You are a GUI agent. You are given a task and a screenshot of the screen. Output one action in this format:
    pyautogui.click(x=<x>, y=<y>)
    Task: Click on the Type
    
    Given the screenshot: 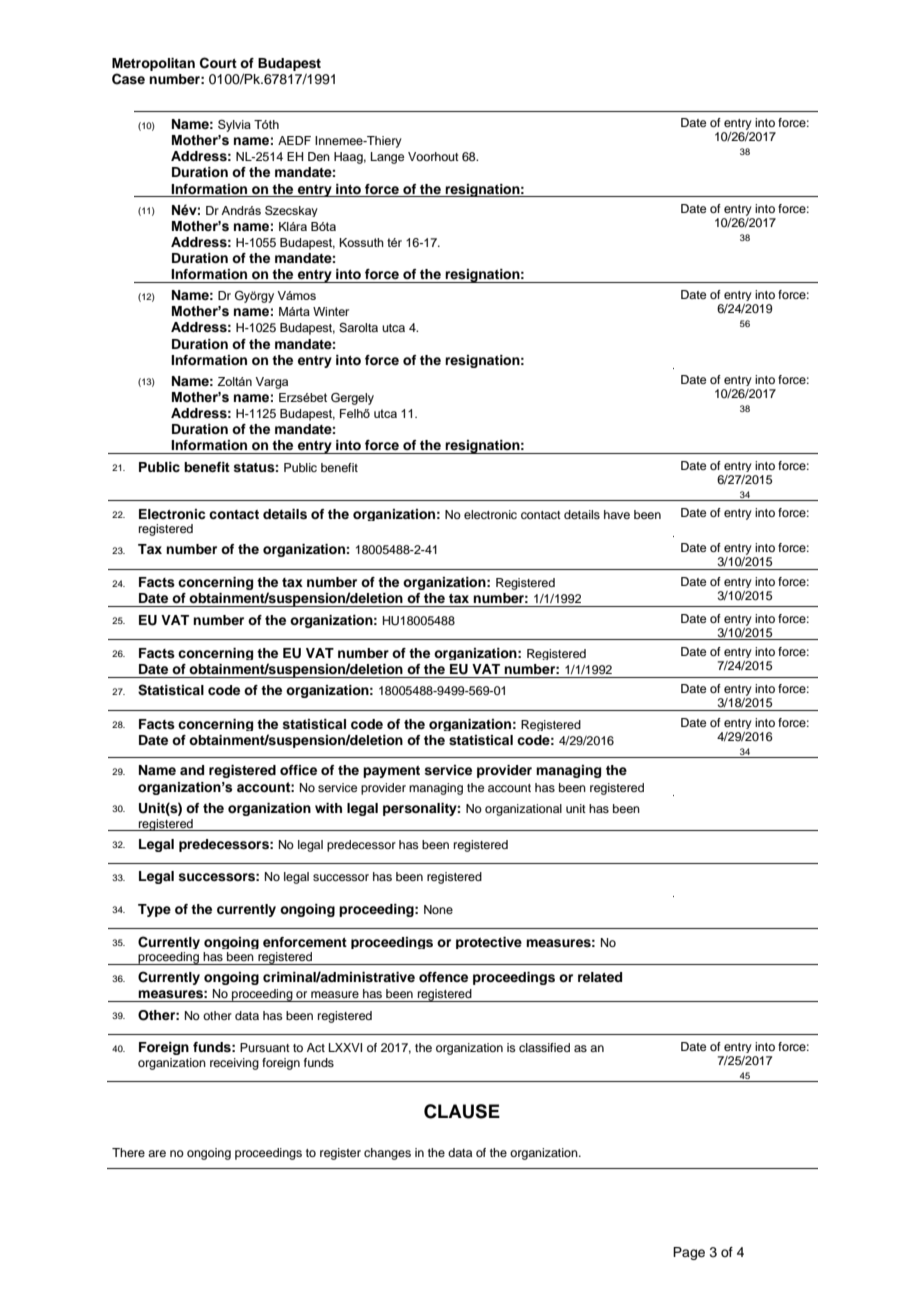 What is the action you would take?
    pyautogui.click(x=154, y=910)
